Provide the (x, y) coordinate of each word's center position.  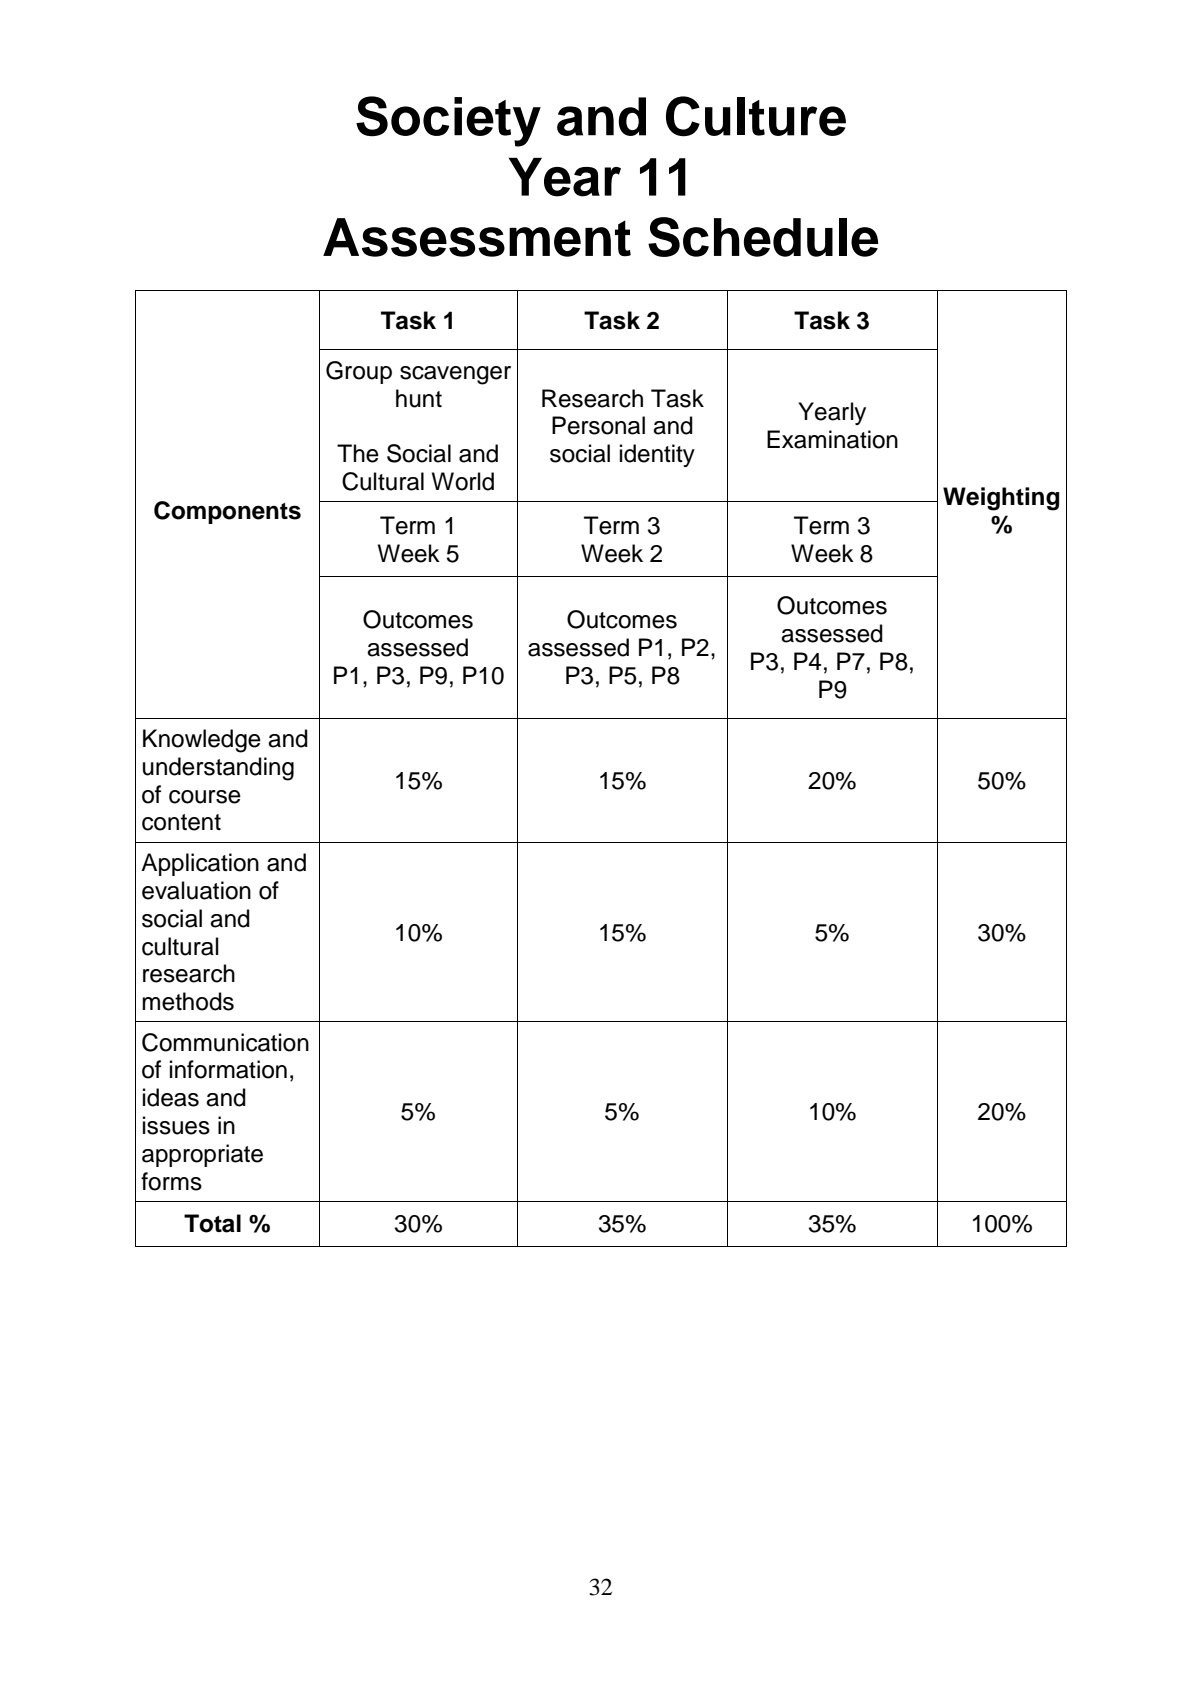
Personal (598, 425)
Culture (756, 116)
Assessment (477, 237)
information (228, 1069)
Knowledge (202, 741)
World (463, 481)
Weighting (1001, 499)
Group (359, 372)
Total (212, 1223)
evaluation (196, 890)
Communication (225, 1042)
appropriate (202, 1155)
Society (448, 121)
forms (171, 1181)
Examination (832, 439)
